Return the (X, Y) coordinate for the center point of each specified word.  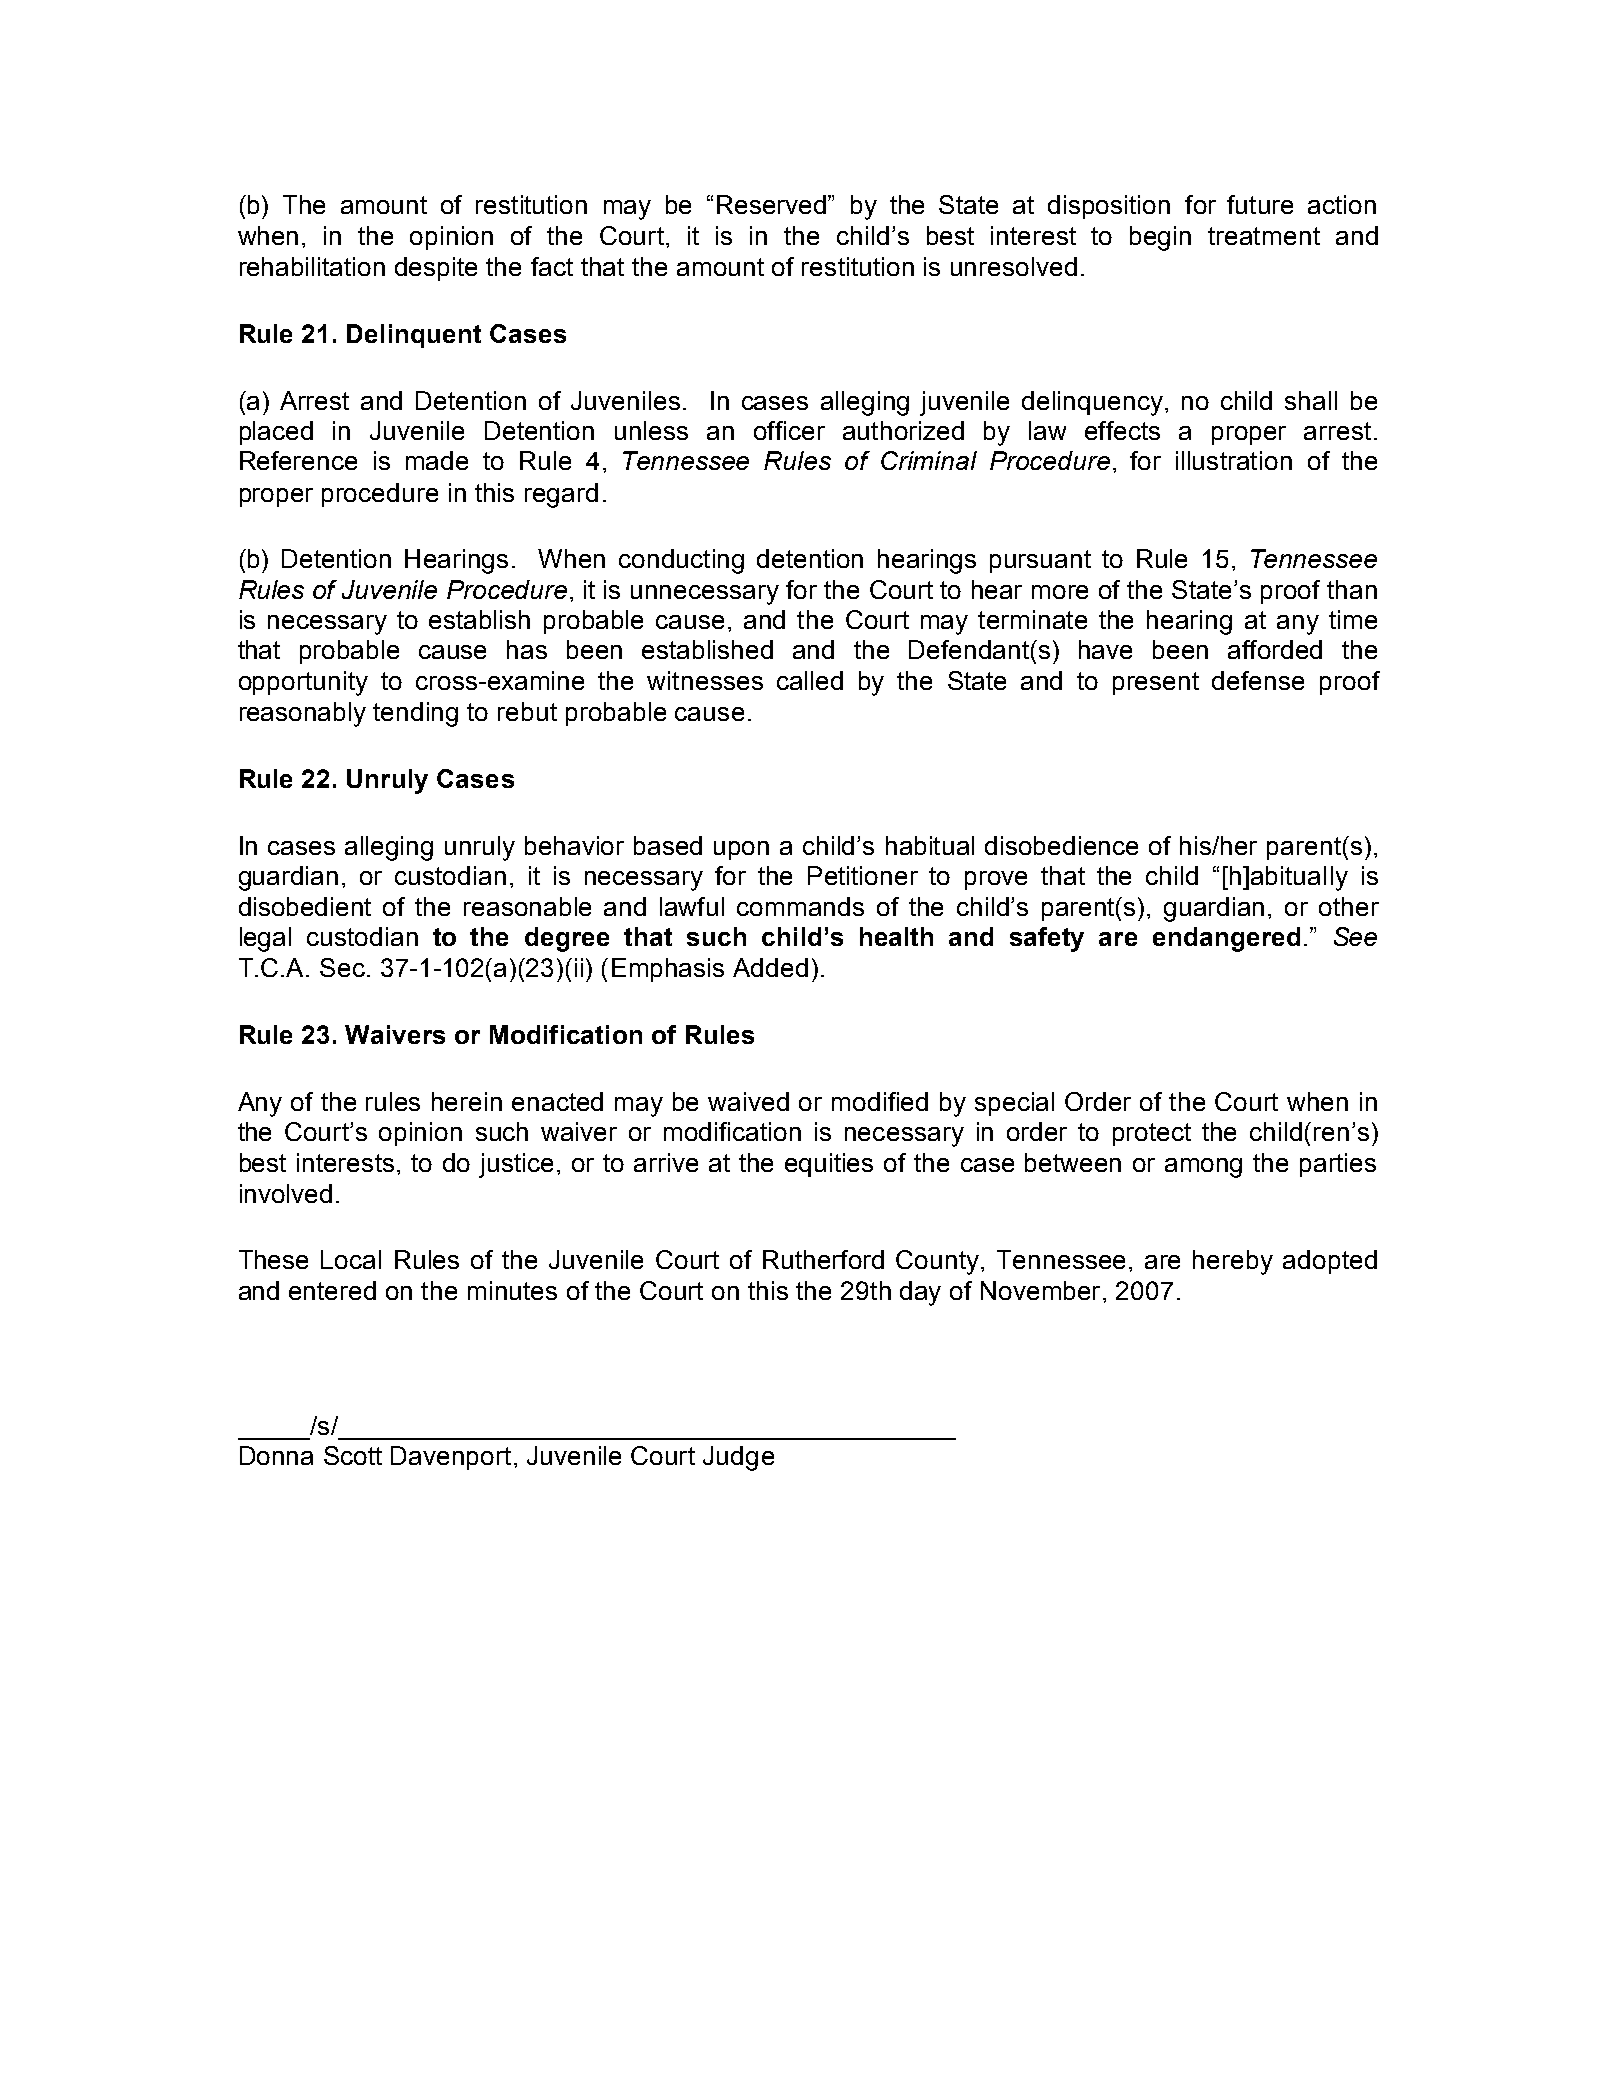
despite (436, 269)
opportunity (303, 683)
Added (770, 967)
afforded (1275, 649)
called (810, 680)
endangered (1226, 939)
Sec (342, 967)
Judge (738, 1458)
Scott (353, 1455)
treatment (1264, 236)
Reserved (773, 204)
